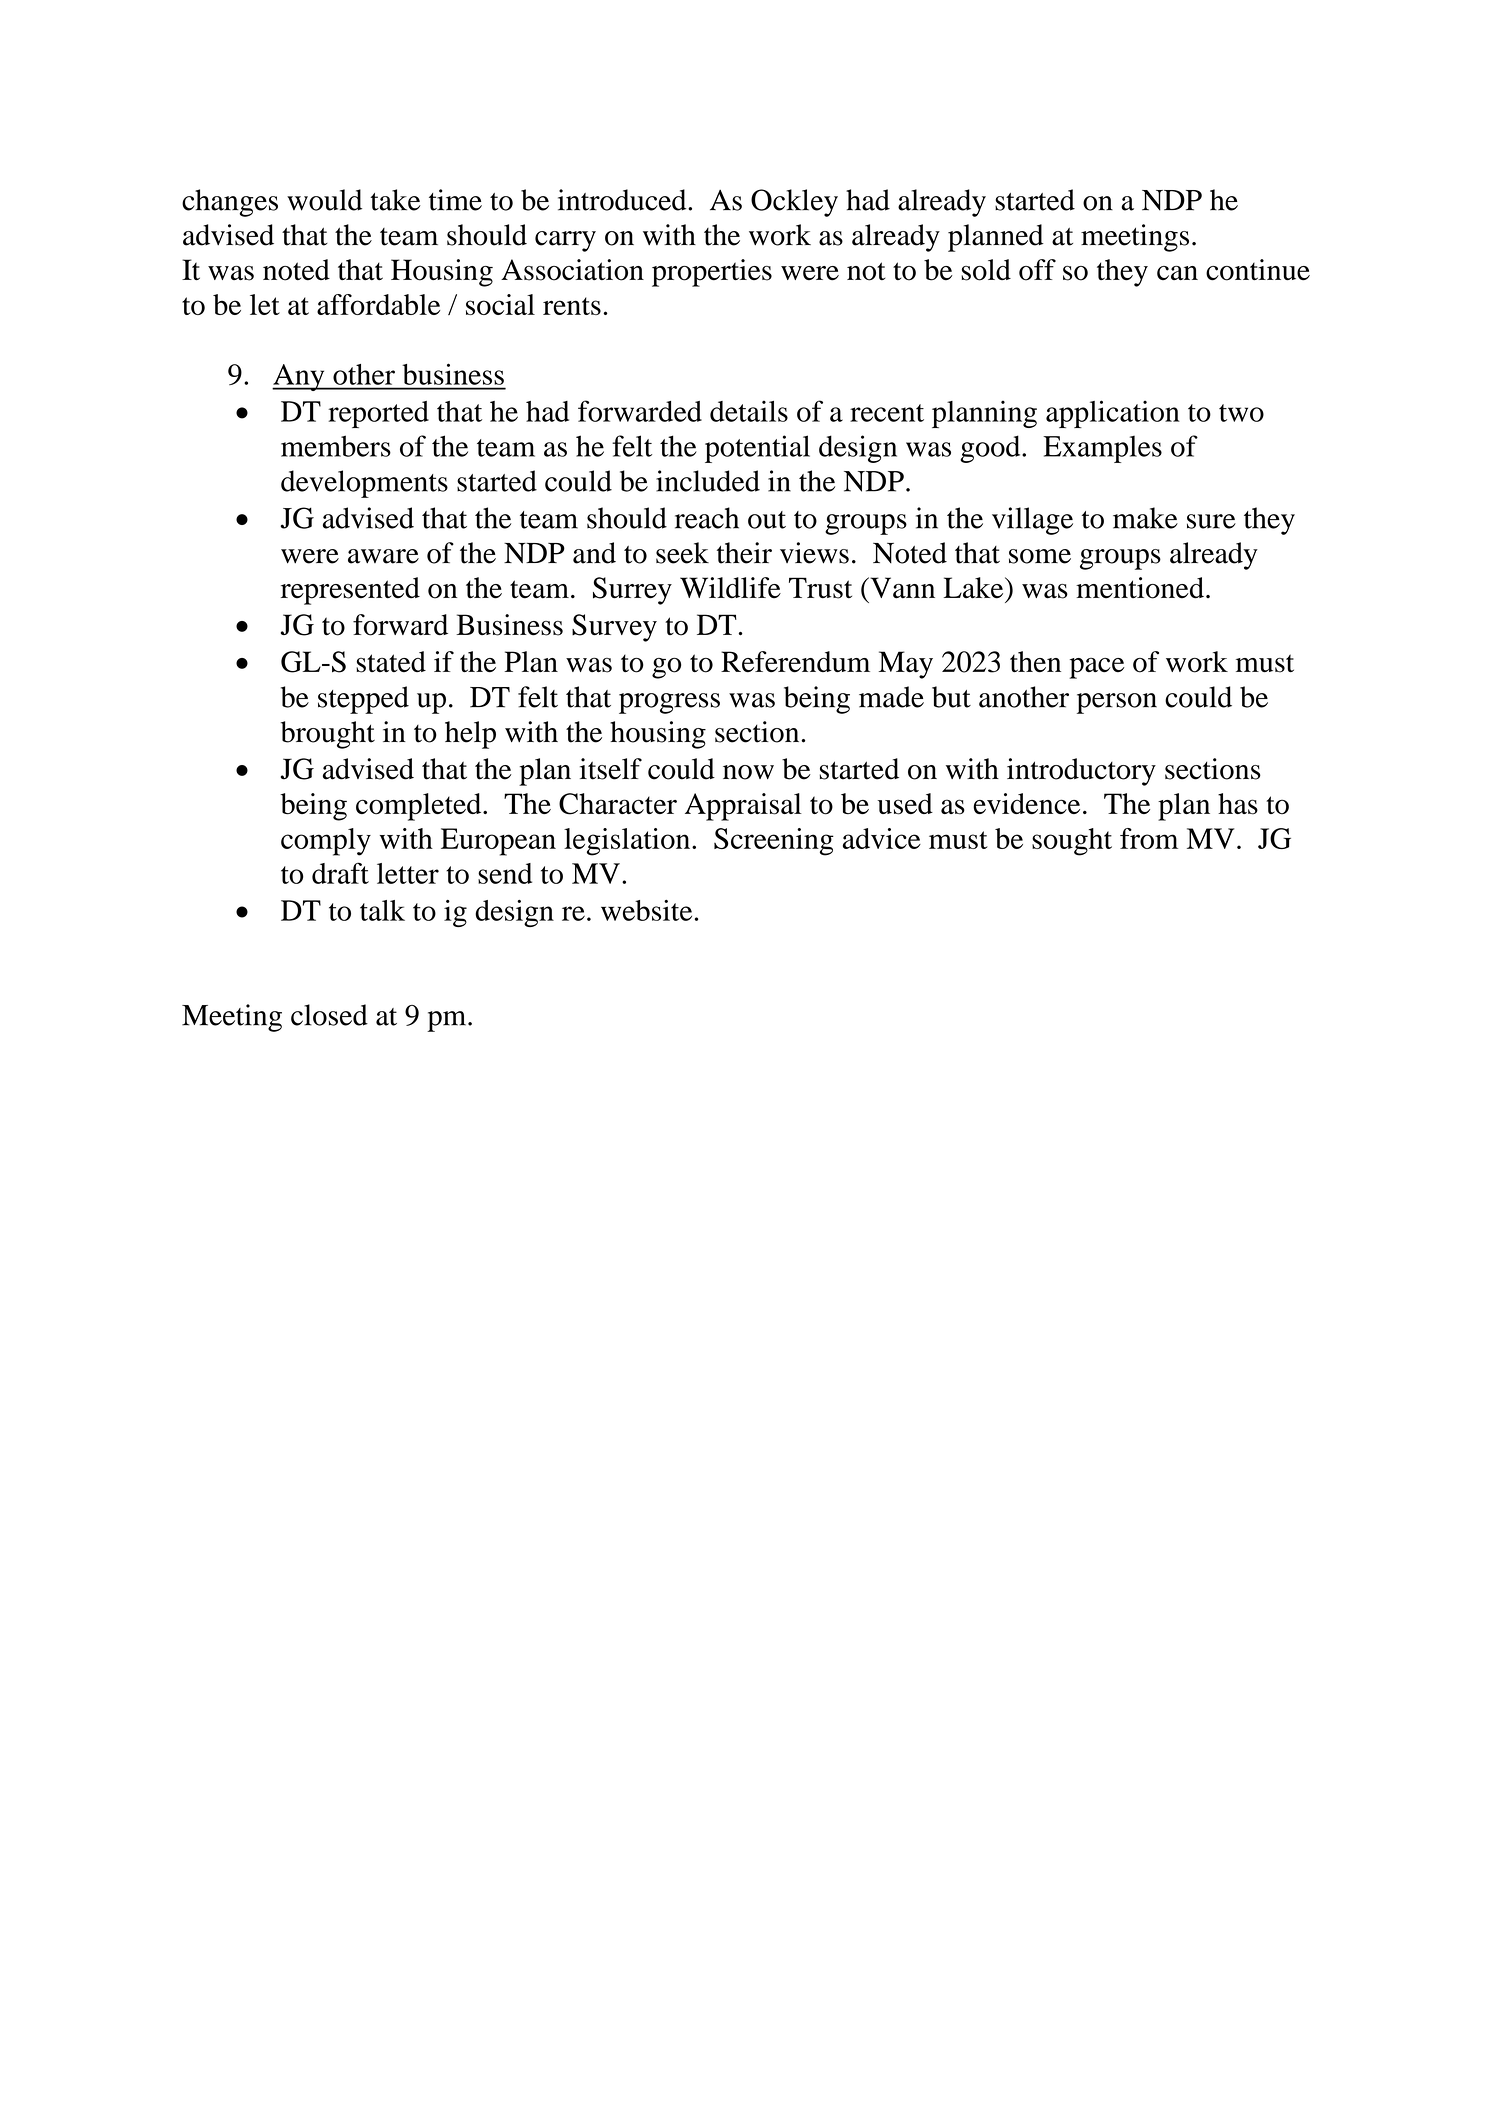 The height and width of the screenshot is (2127, 1504). What do you see at coordinates (712, 273) in the screenshot?
I see `properties` at bounding box center [712, 273].
